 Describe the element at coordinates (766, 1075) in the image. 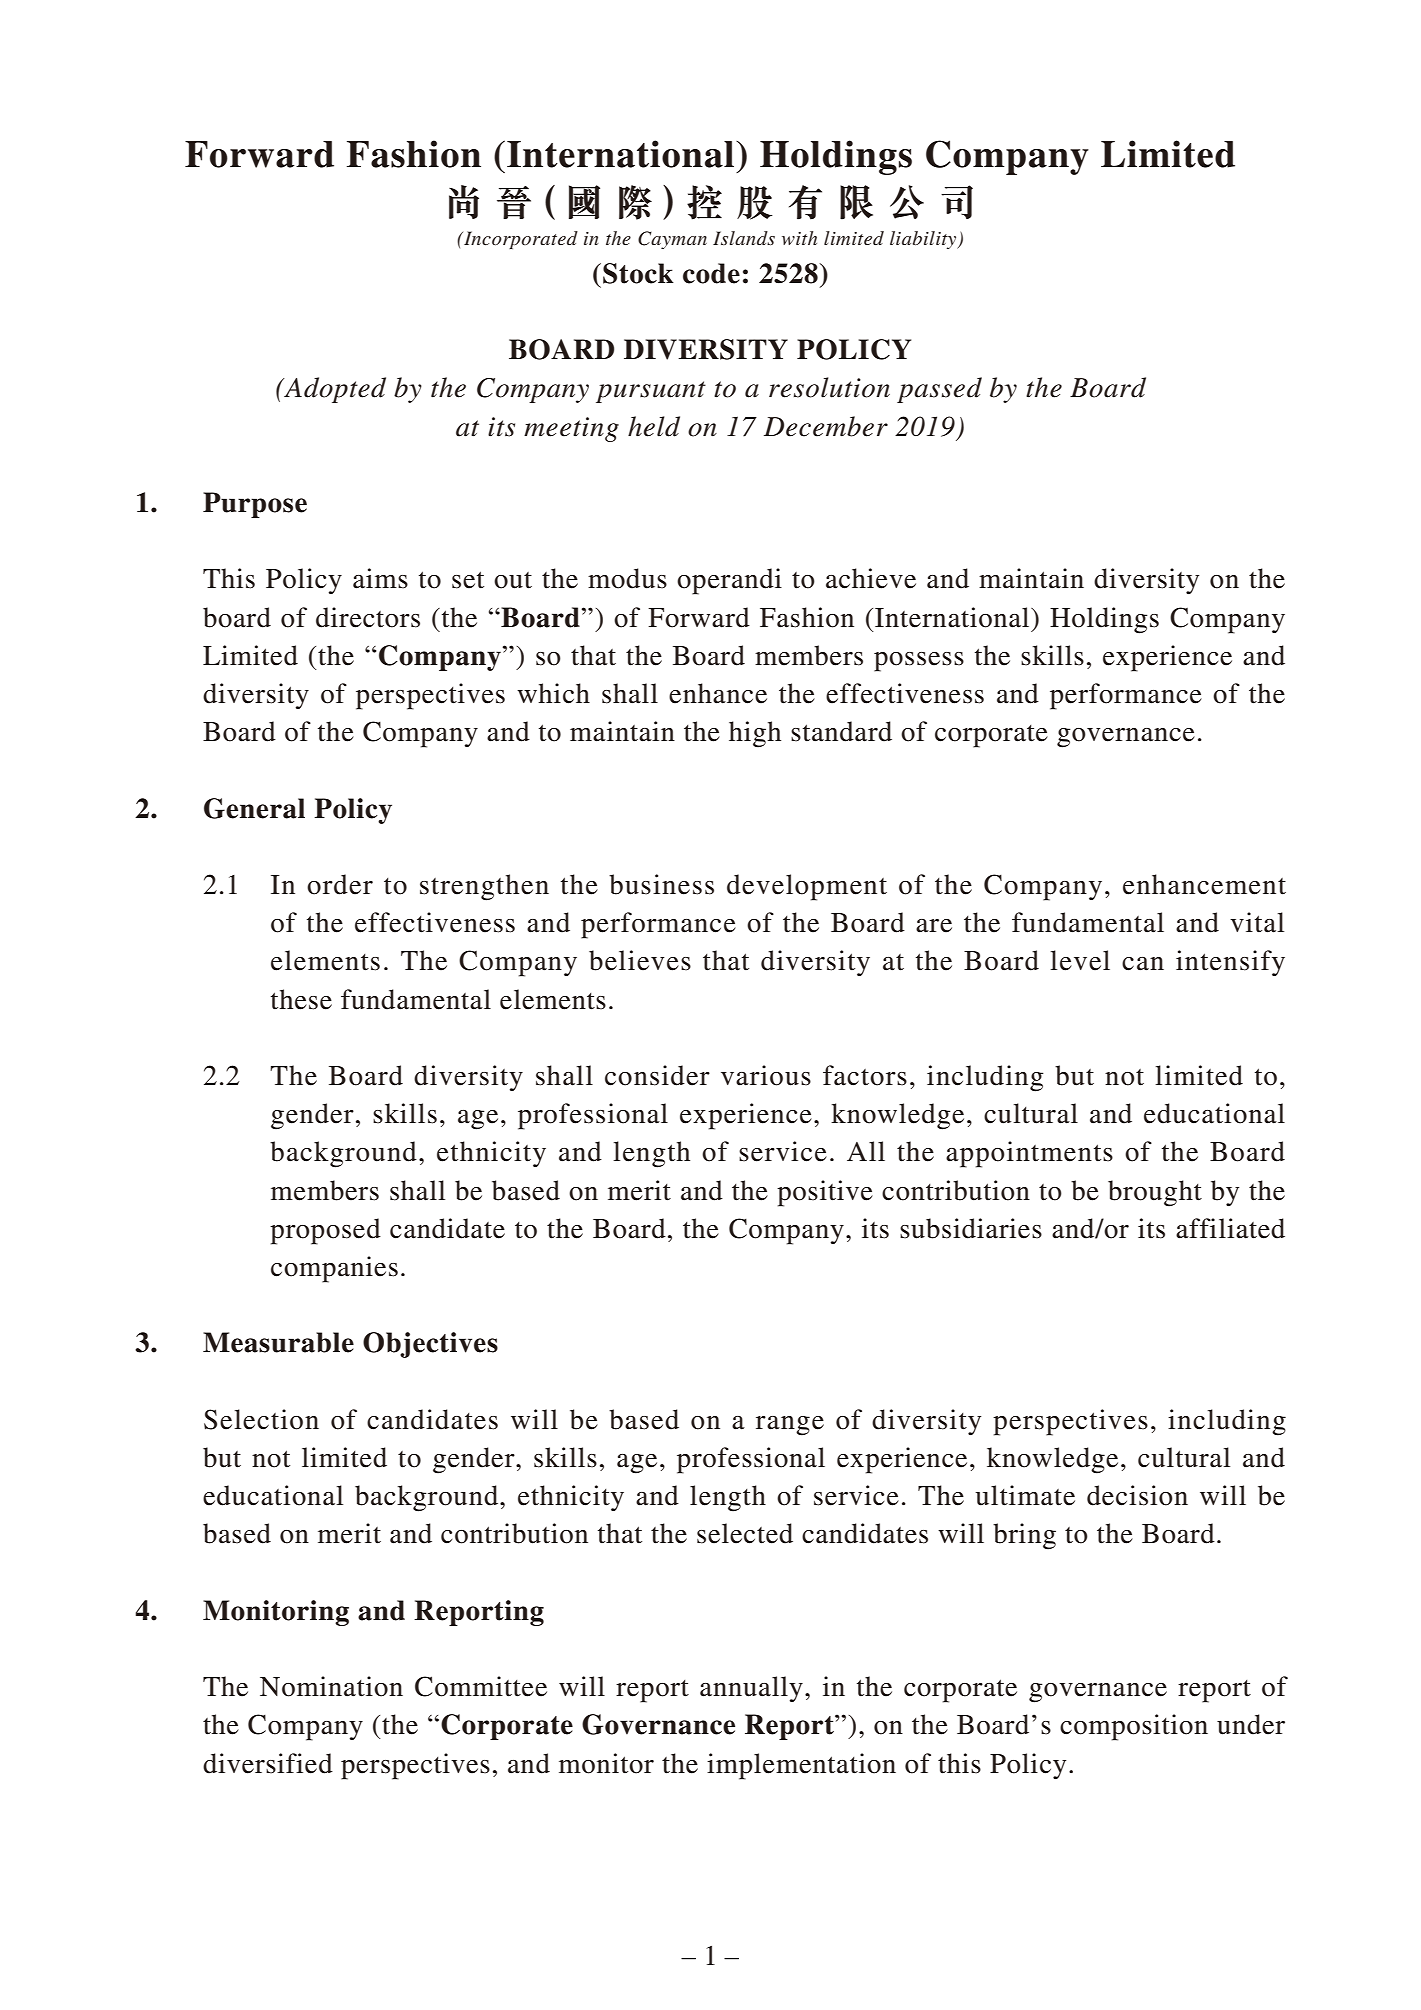

I see `various` at that location.
